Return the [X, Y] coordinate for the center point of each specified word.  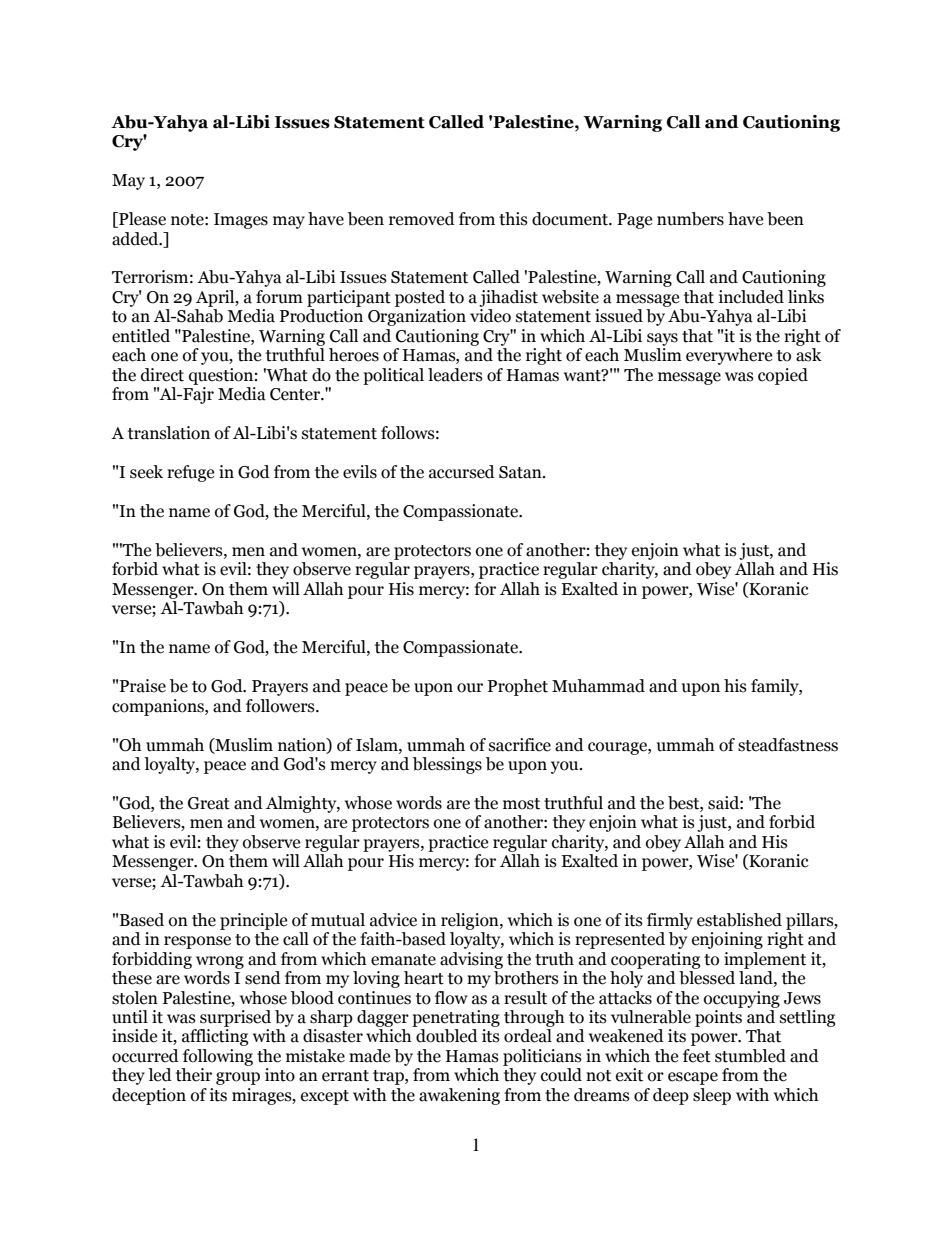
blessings [447, 765]
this [513, 219]
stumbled [750, 1056]
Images [241, 221]
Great [209, 803]
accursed [462, 472]
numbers [690, 219]
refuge [190, 473]
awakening [459, 1096]
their [194, 1075]
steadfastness [788, 745]
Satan [521, 472]
